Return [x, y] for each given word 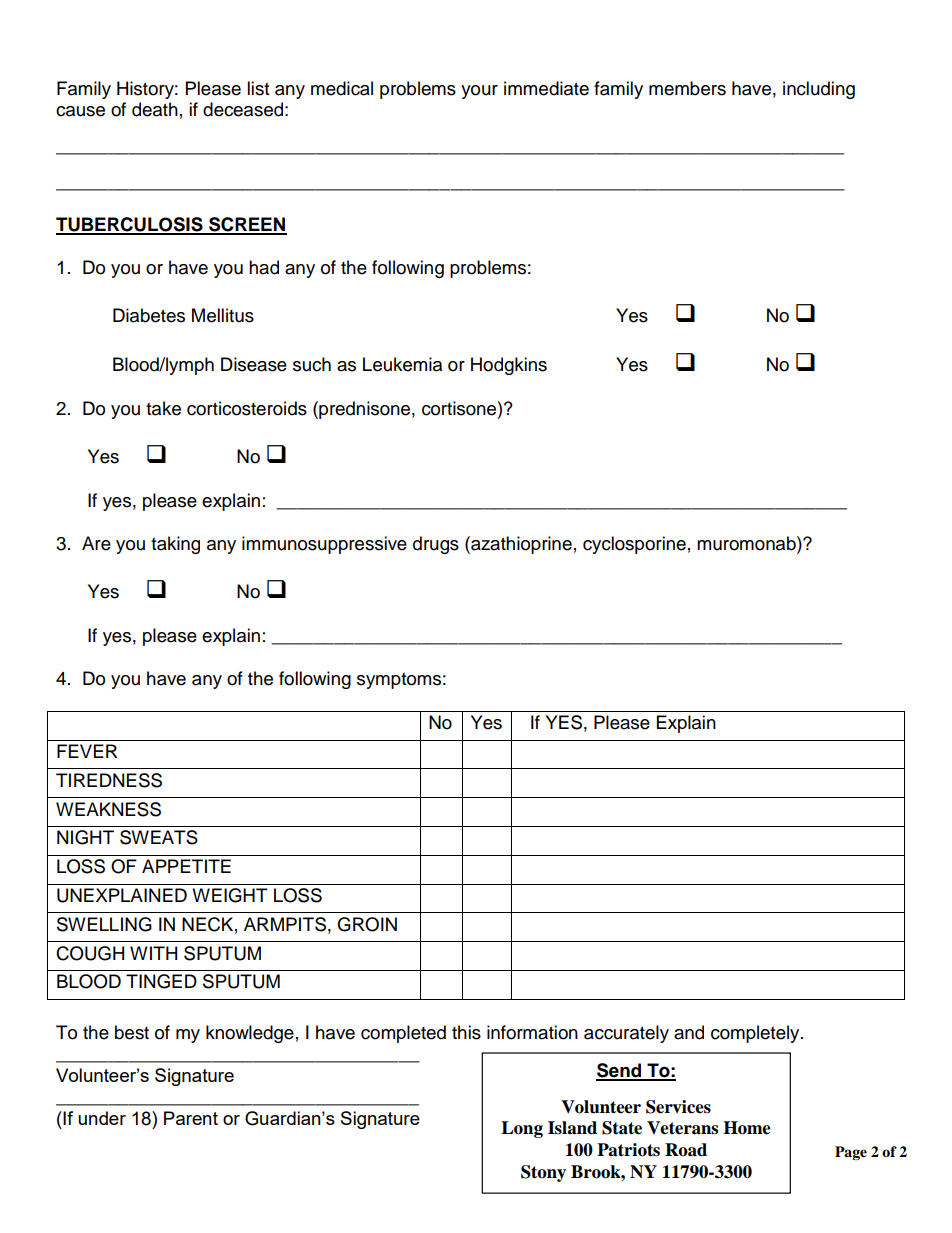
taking [175, 545]
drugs [436, 545]
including [819, 90]
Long [522, 1129]
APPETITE [186, 866]
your [479, 92]
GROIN [367, 924]
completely [756, 1034]
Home [747, 1128]
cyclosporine [634, 545]
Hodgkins [509, 366]
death [155, 109]
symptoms [399, 681]
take [163, 408]
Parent [191, 1118]
